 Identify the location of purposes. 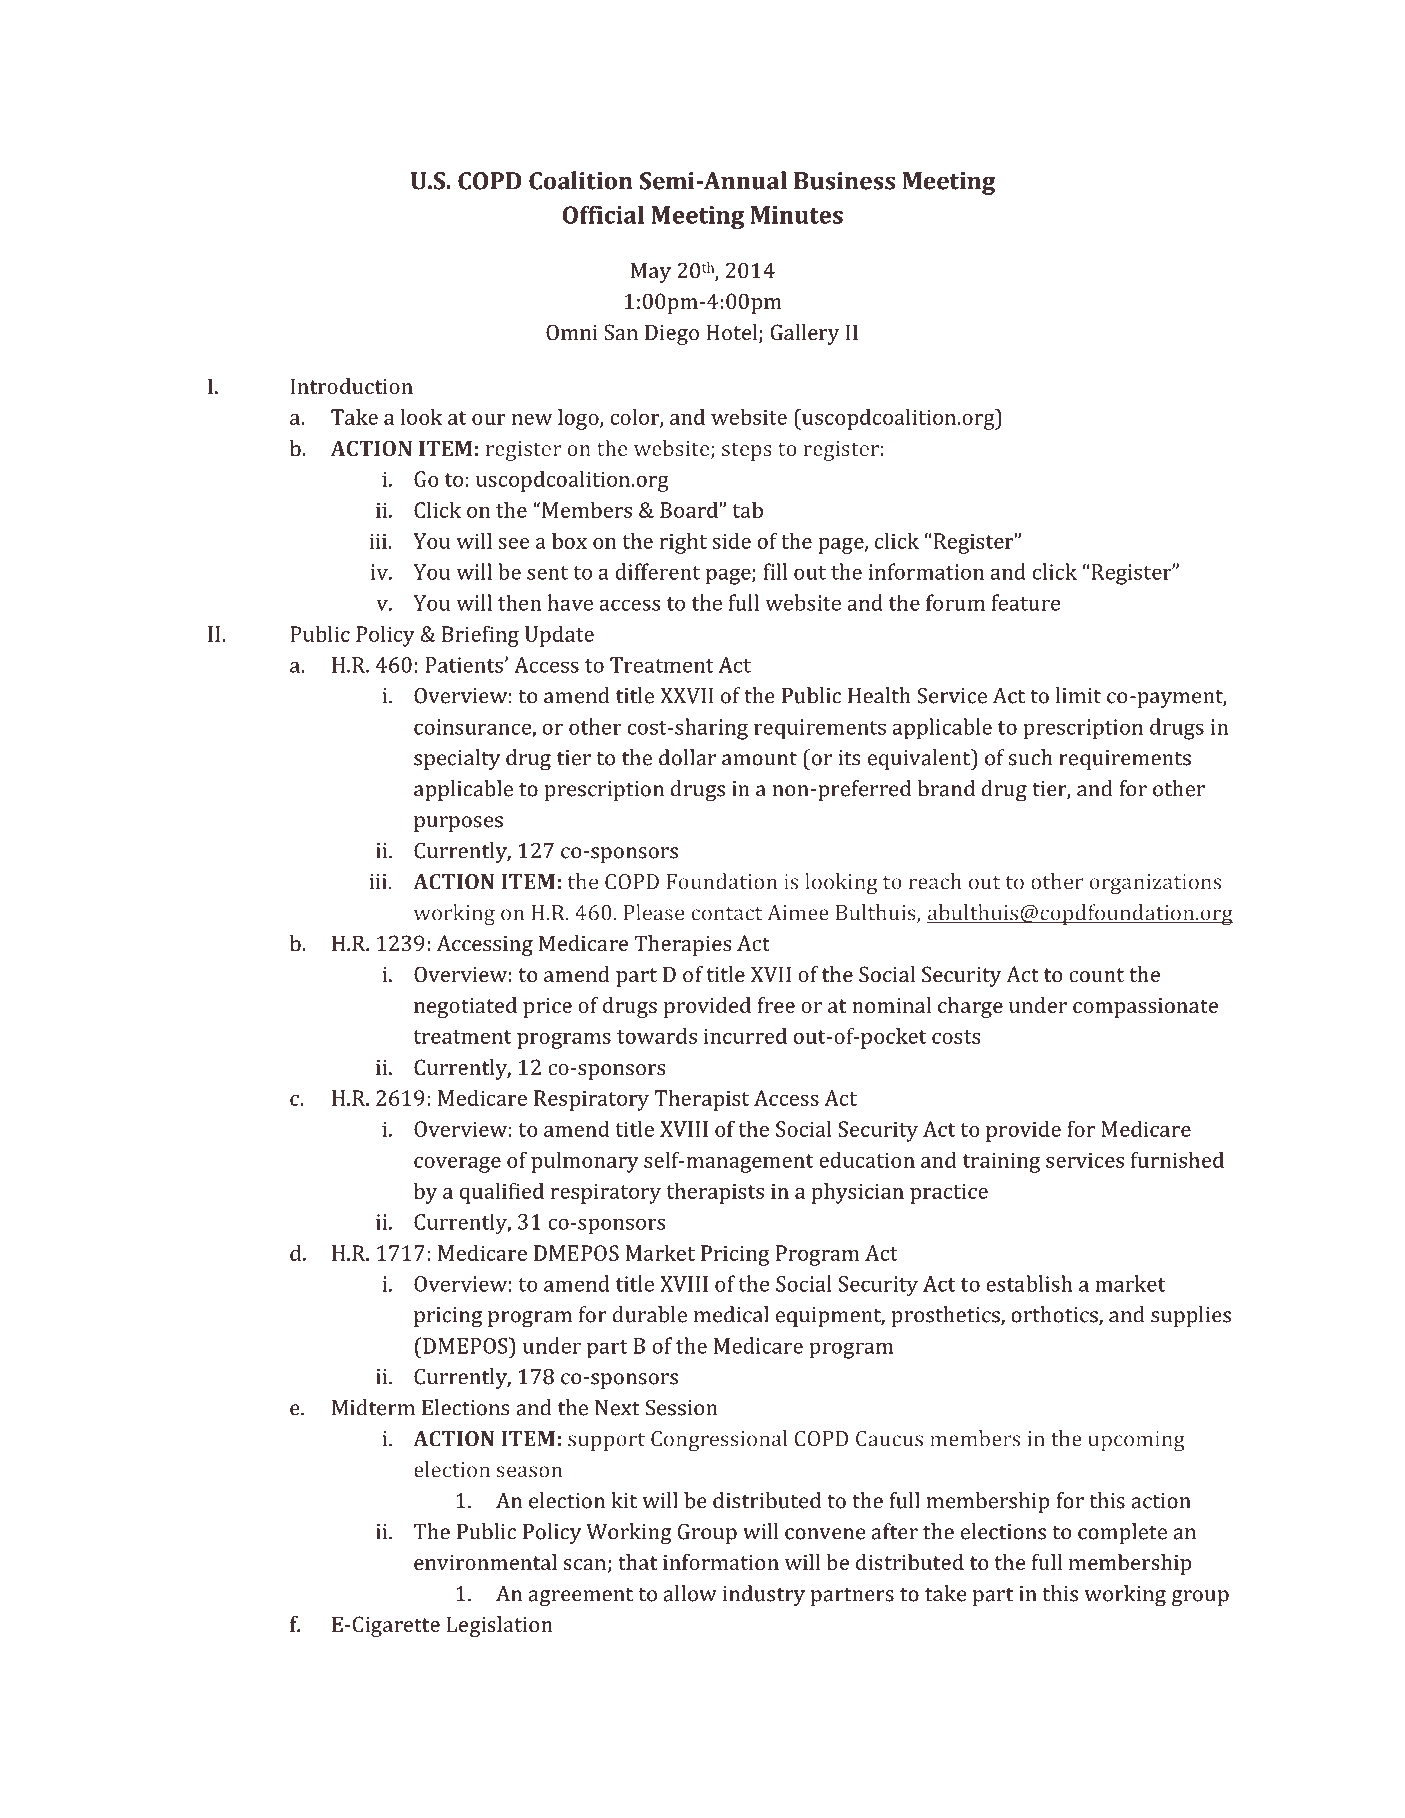
(458, 824).
